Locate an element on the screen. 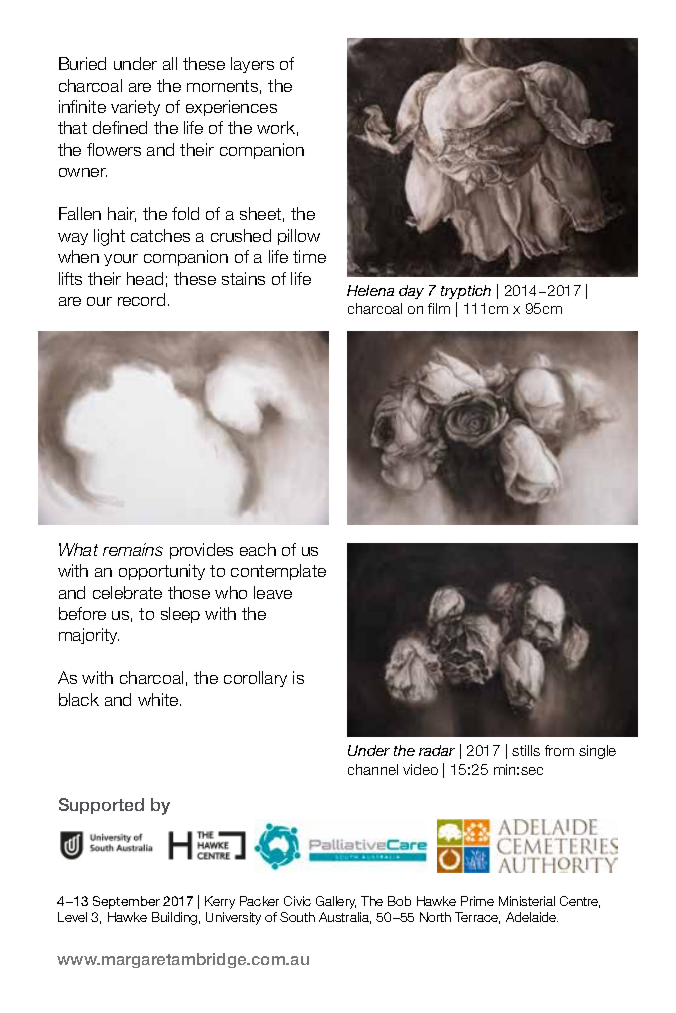 The image size is (676, 1013). remains is located at coordinates (133, 549).
